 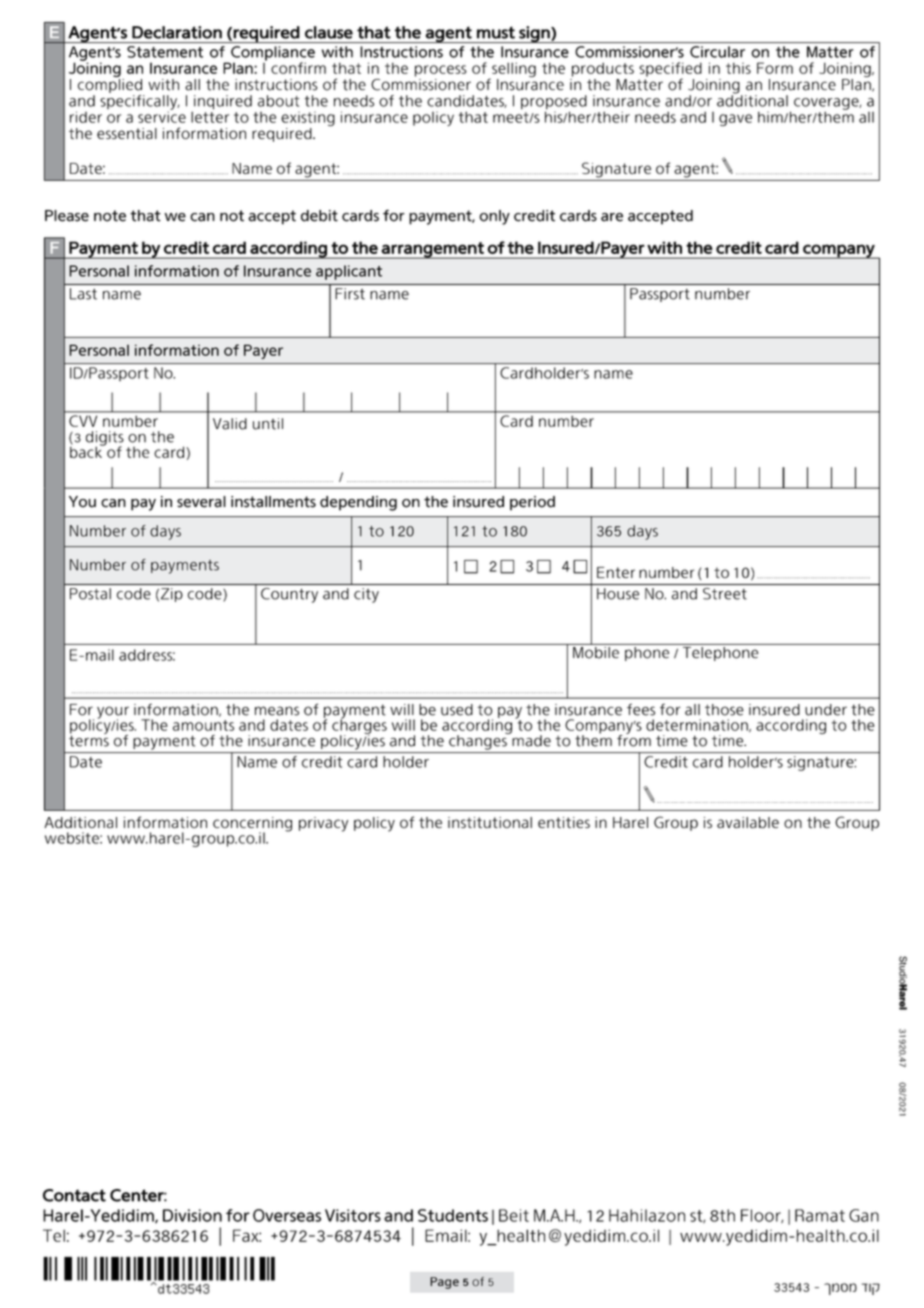 I want to click on your, so click(x=113, y=713).
